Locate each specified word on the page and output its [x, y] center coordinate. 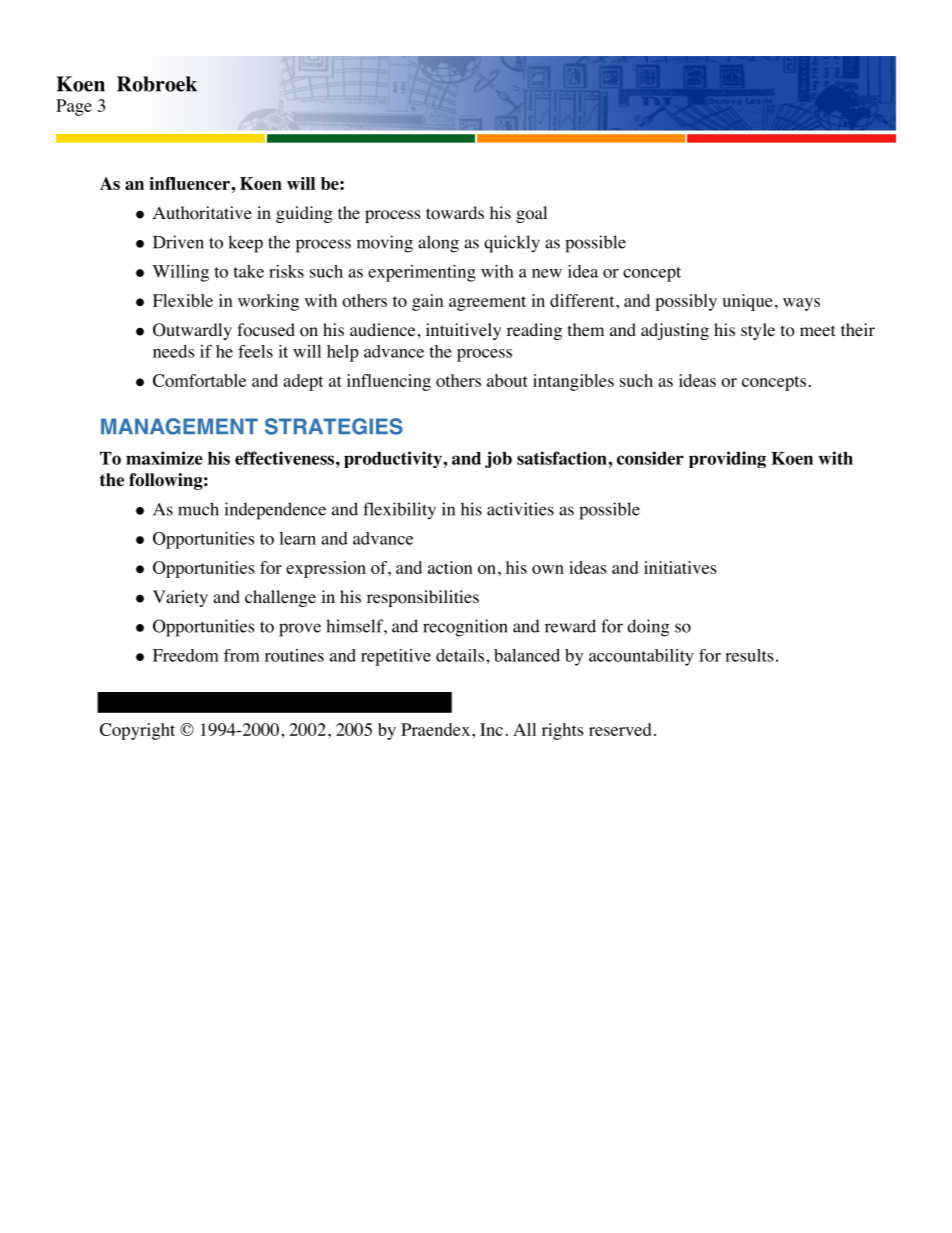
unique [748, 302]
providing [727, 459]
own [548, 569]
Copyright [137, 731]
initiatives [680, 567]
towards [455, 213]
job [498, 459]
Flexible [183, 300]
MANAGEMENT [179, 426]
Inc [491, 729]
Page [74, 107]
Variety [180, 598]
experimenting [422, 273]
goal [531, 214]
